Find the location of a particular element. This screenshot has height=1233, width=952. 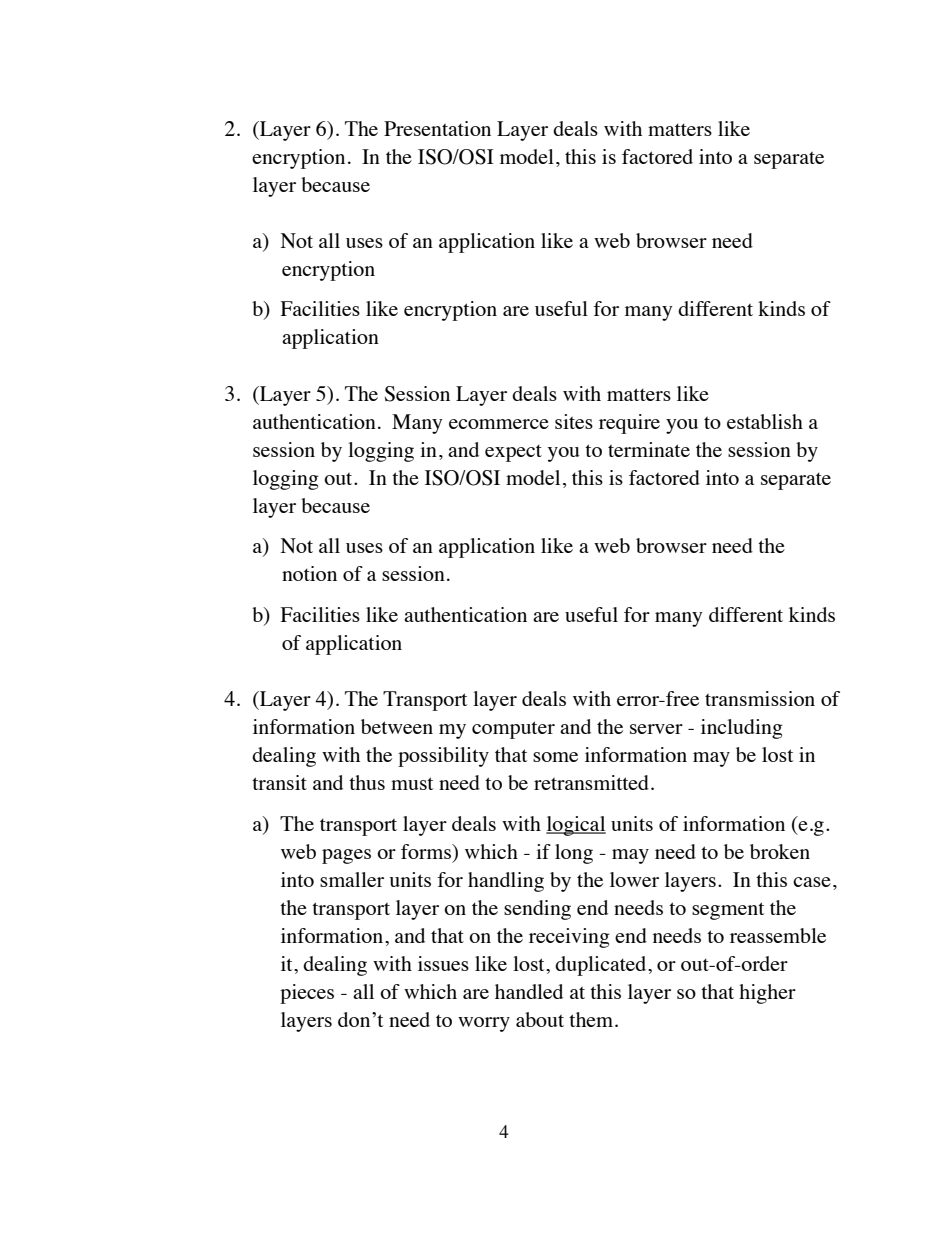

transmission is located at coordinates (760, 698).
